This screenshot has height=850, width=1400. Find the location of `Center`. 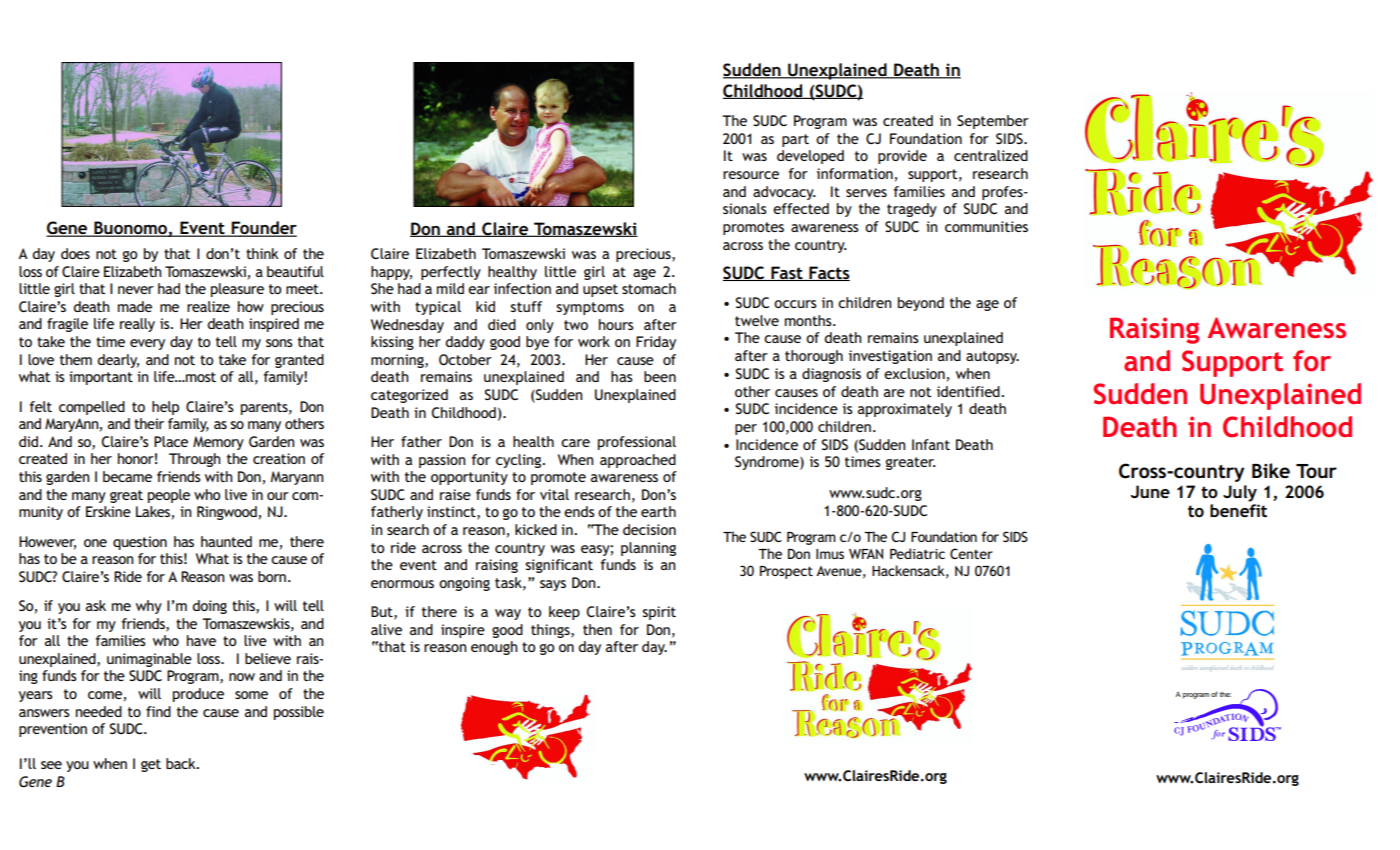

Center is located at coordinates (971, 553).
